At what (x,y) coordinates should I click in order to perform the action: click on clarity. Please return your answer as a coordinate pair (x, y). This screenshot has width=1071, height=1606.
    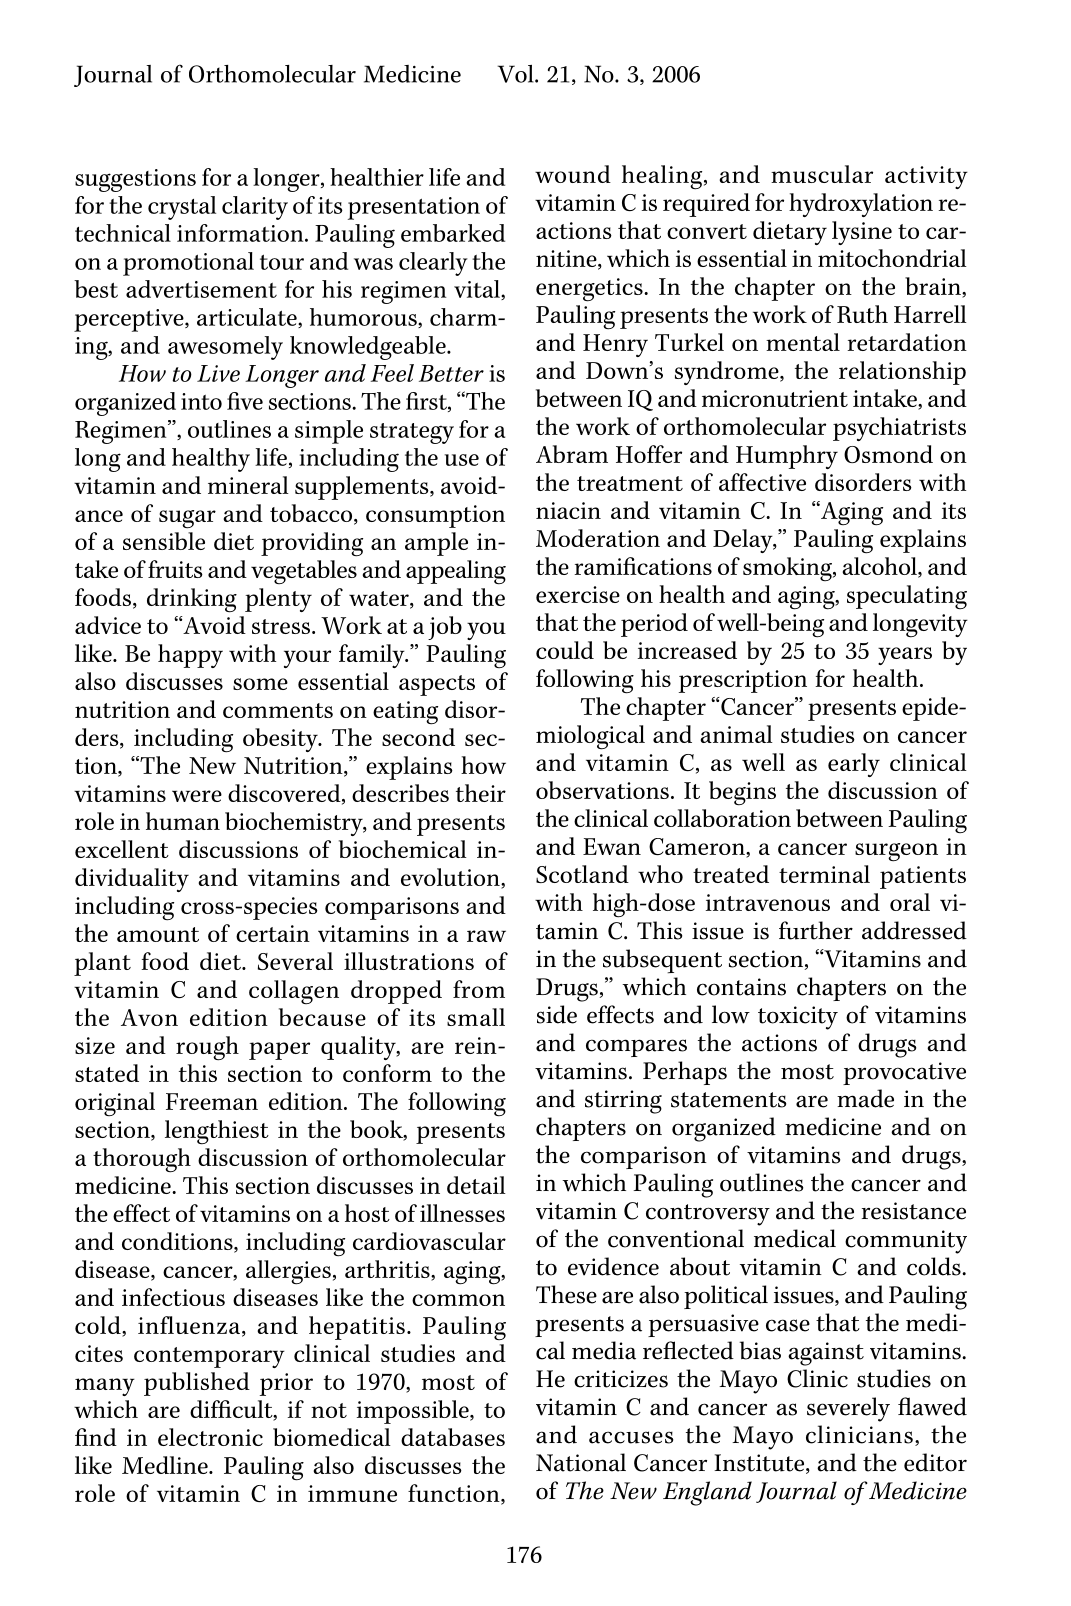
    Looking at the image, I should click on (255, 208).
